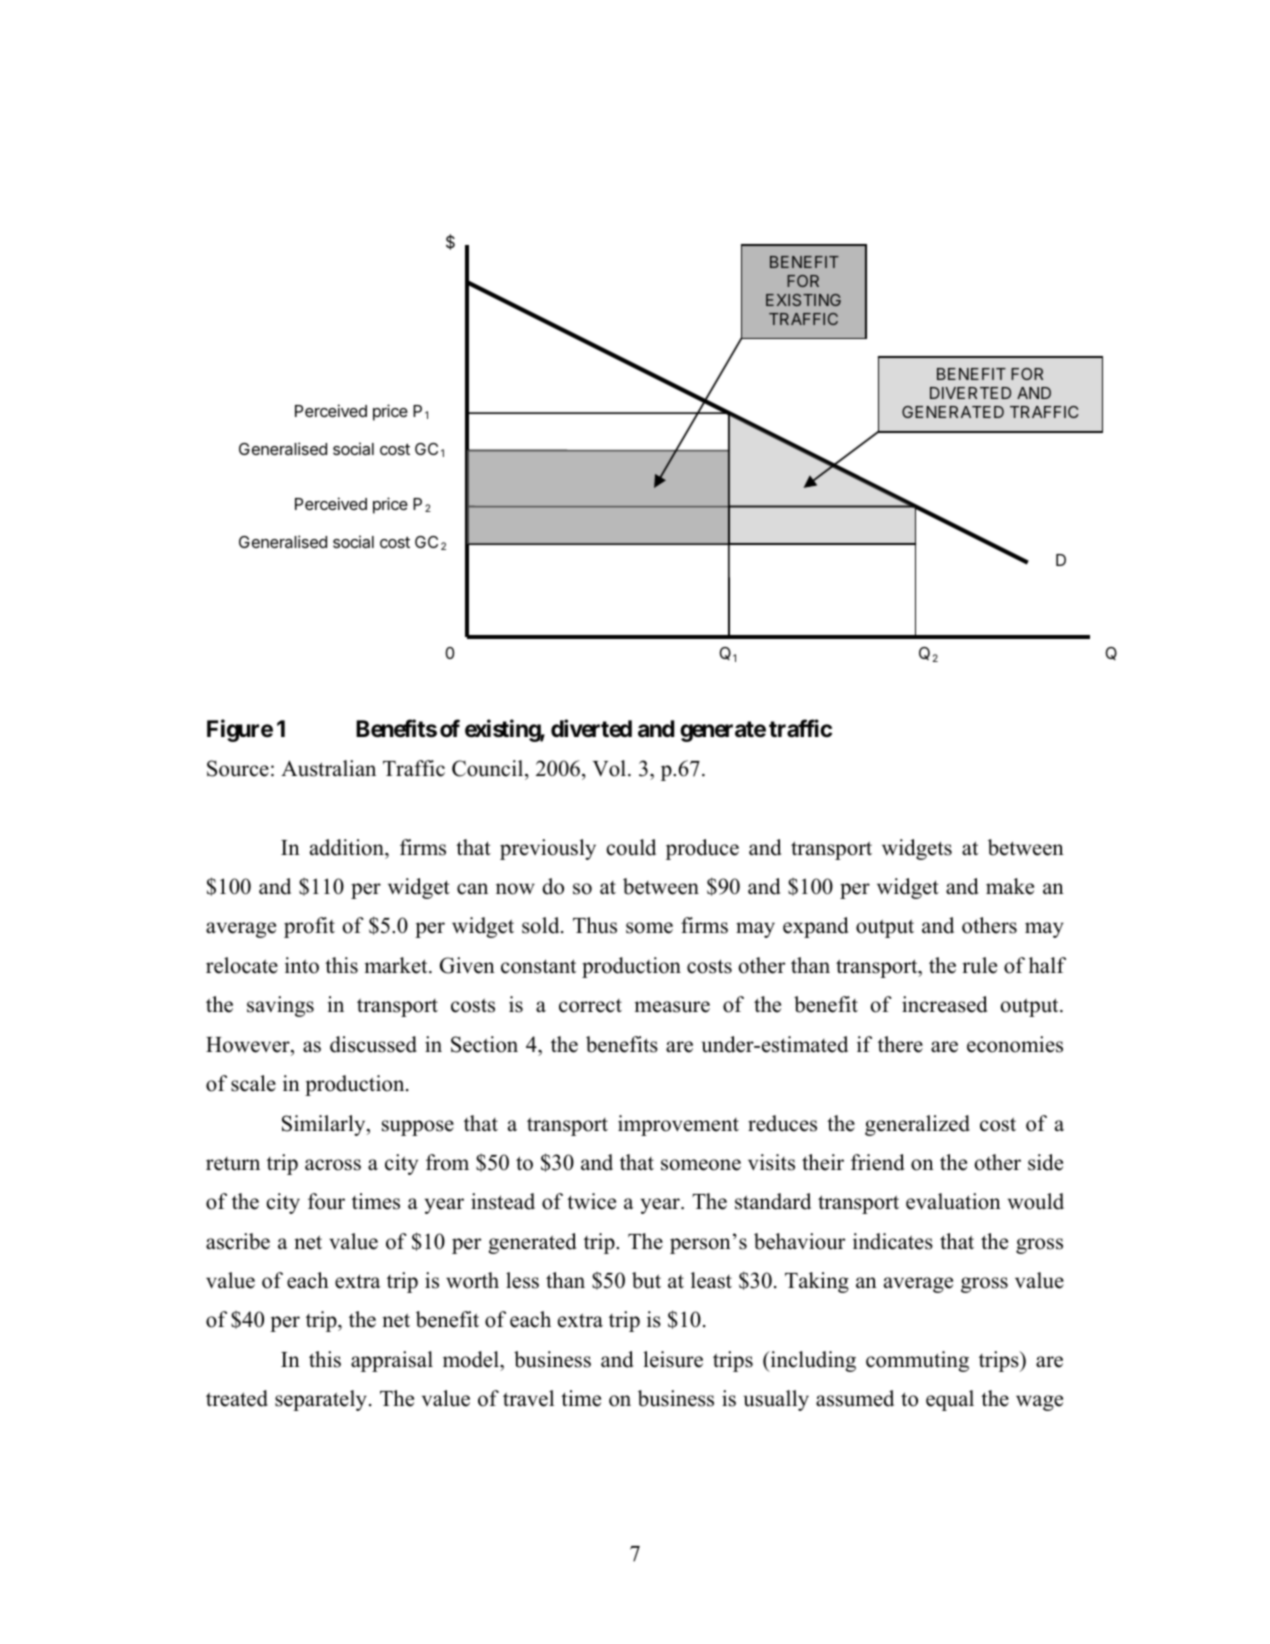 This image has width=1270, height=1644. I want to click on make, so click(1010, 886).
